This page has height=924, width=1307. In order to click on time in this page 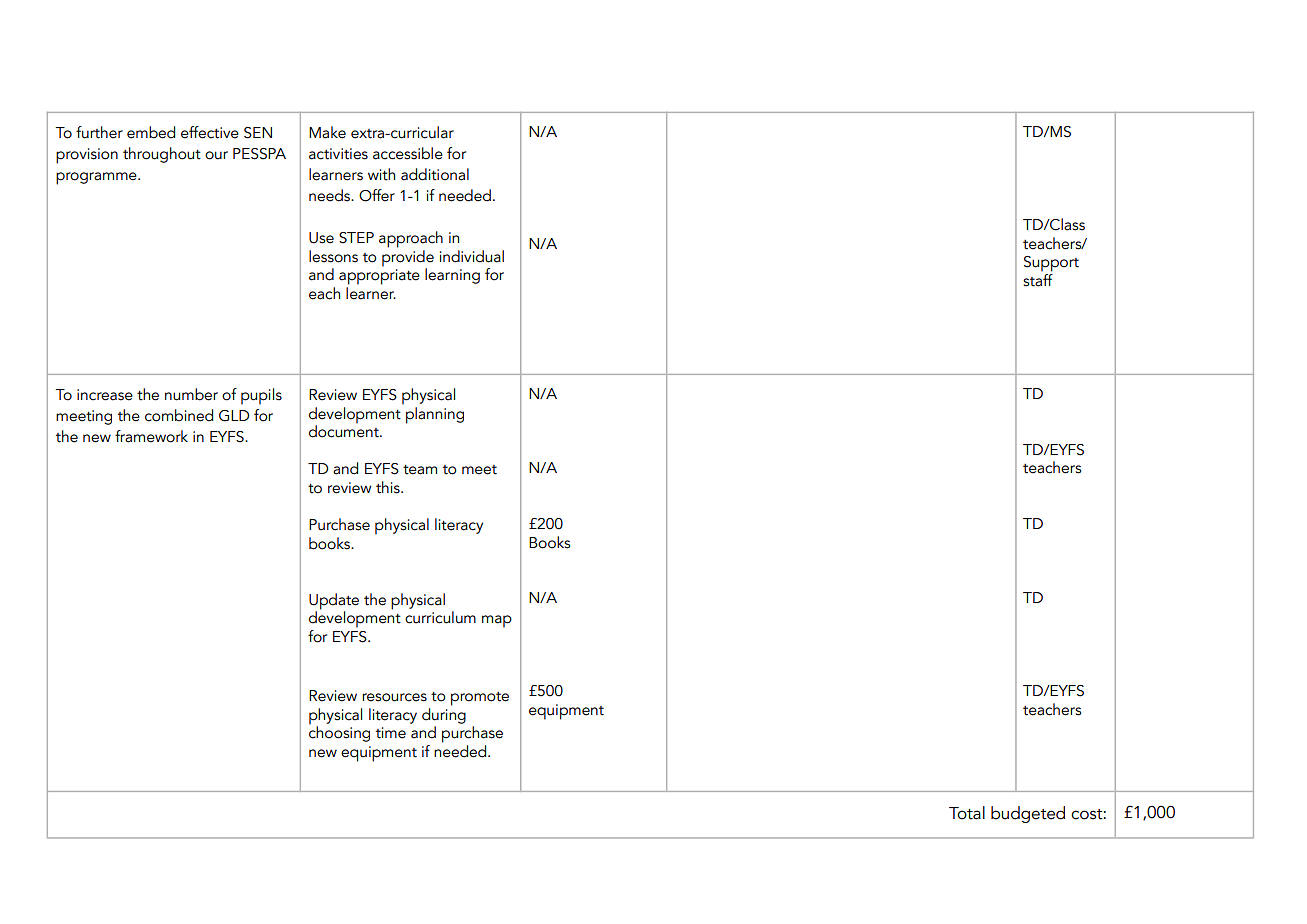, I will do `click(391, 733)`.
